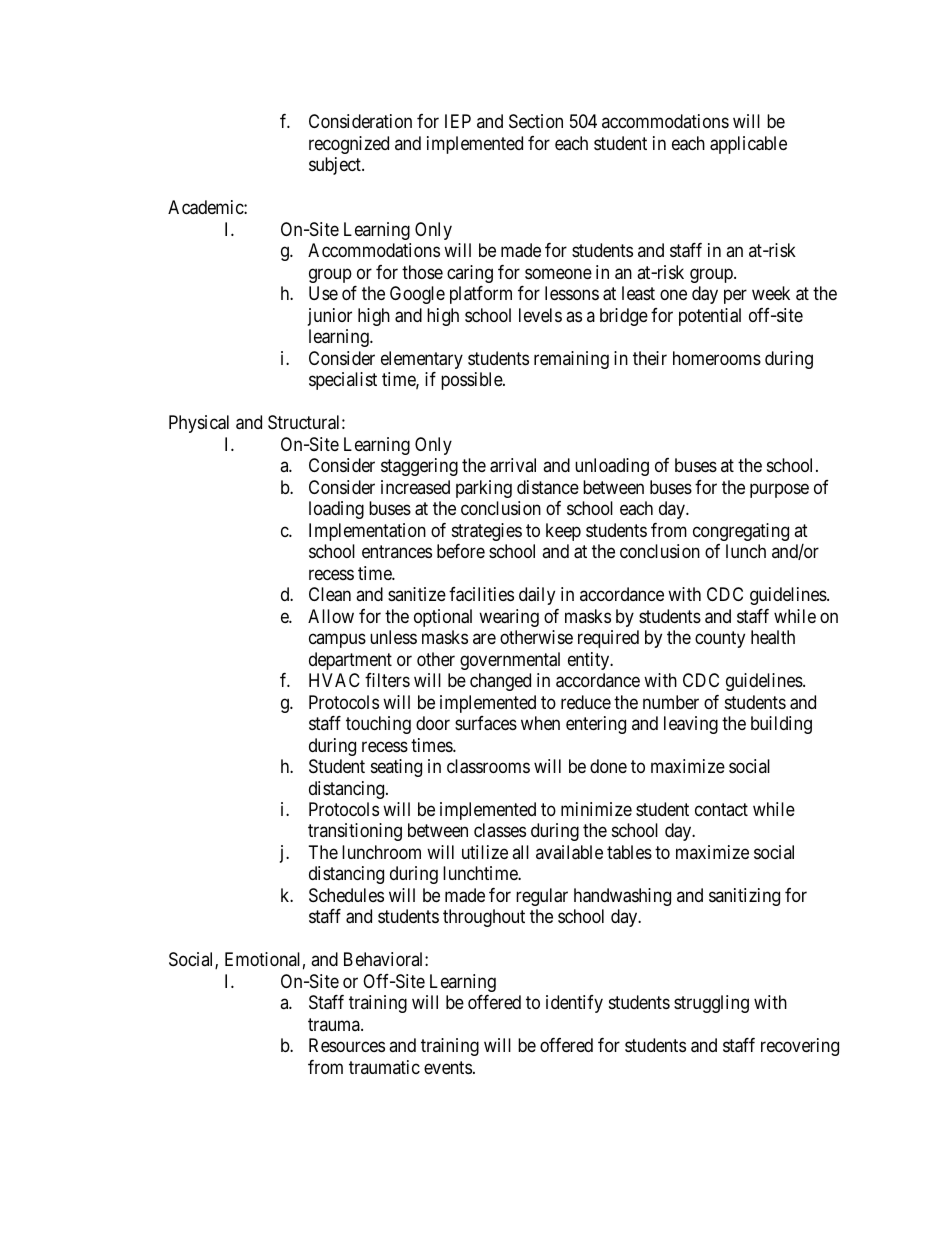  What do you see at coordinates (691, 725) in the screenshot?
I see `leaving` at bounding box center [691, 725].
